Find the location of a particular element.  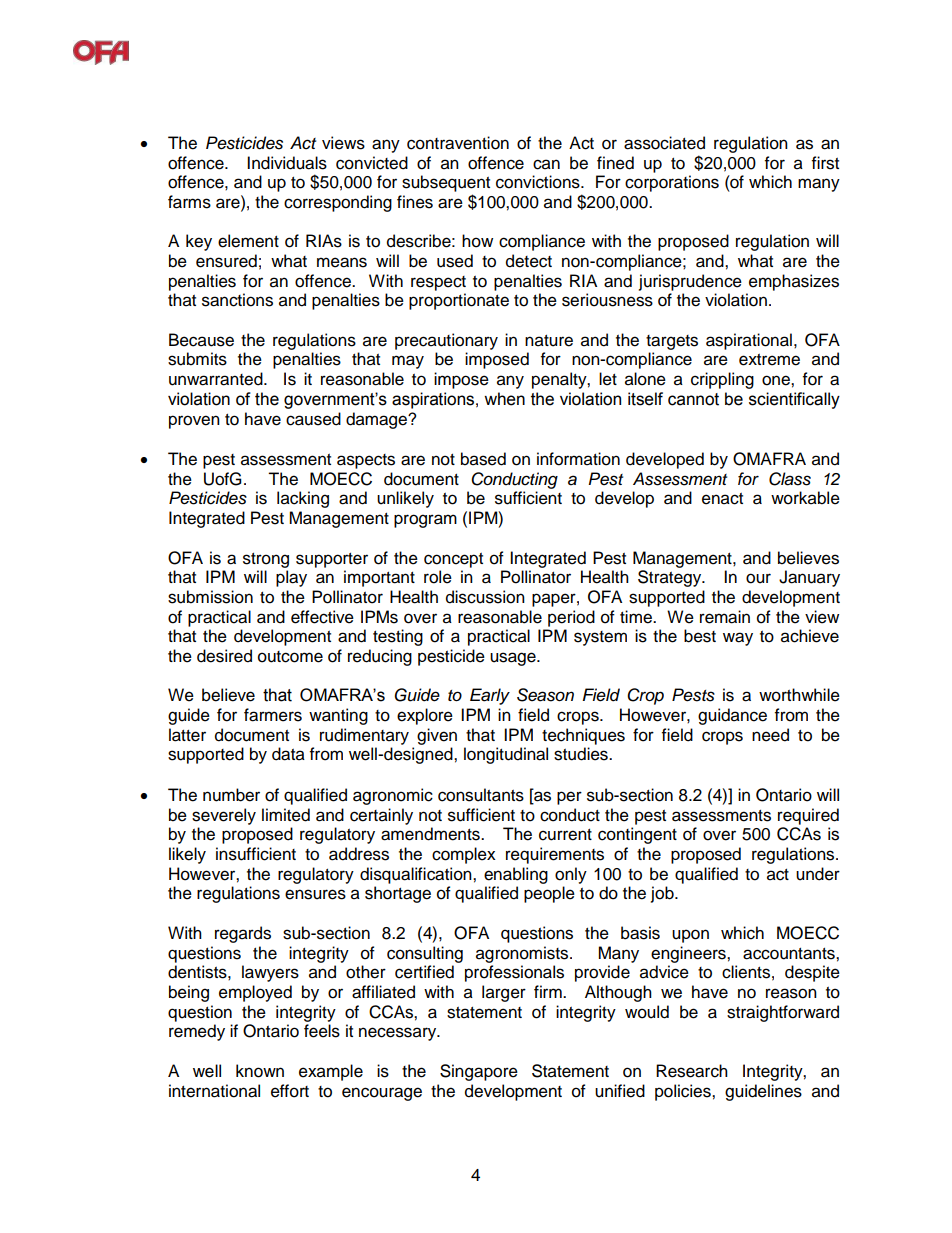

Individuals is located at coordinates (287, 163).
